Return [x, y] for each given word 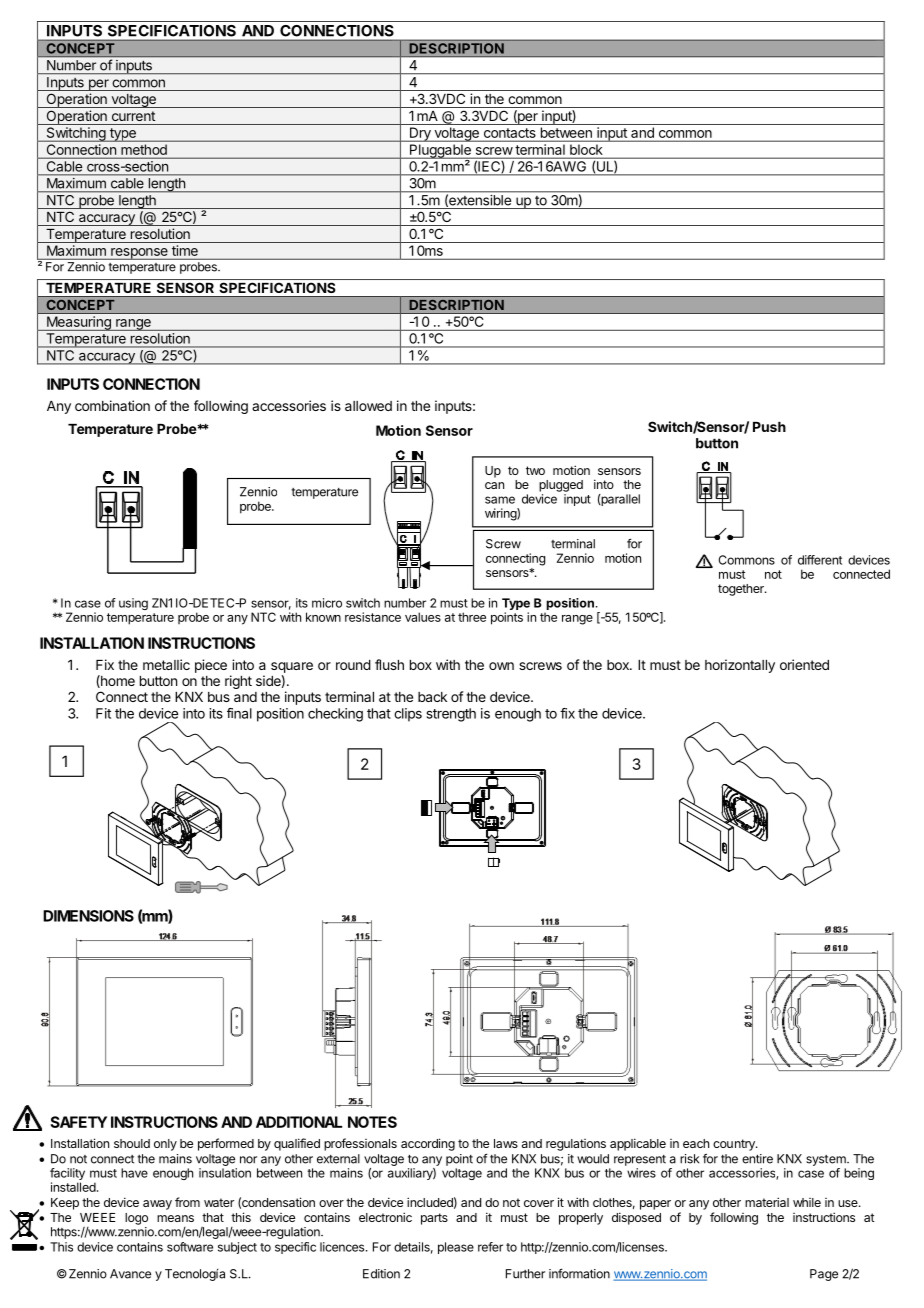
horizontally [740, 666]
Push [769, 427]
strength [451, 715]
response [139, 254]
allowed [368, 406]
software [190, 1247]
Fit [103, 713]
